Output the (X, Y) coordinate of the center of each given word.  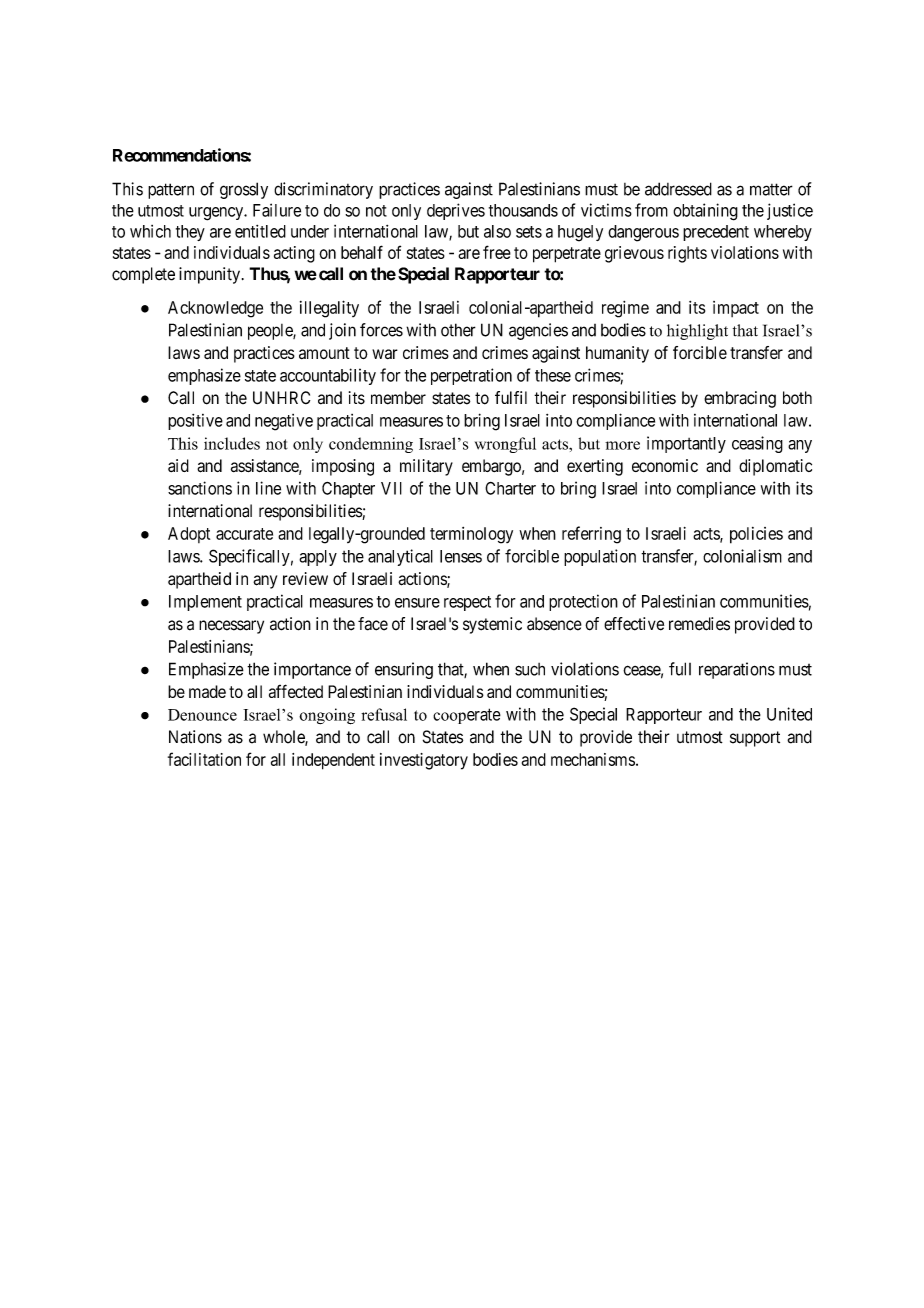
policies (756, 535)
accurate (244, 534)
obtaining (705, 212)
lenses (461, 556)
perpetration (471, 376)
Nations (195, 737)
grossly (244, 190)
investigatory (424, 761)
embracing (740, 399)
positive (195, 422)
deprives (456, 211)
